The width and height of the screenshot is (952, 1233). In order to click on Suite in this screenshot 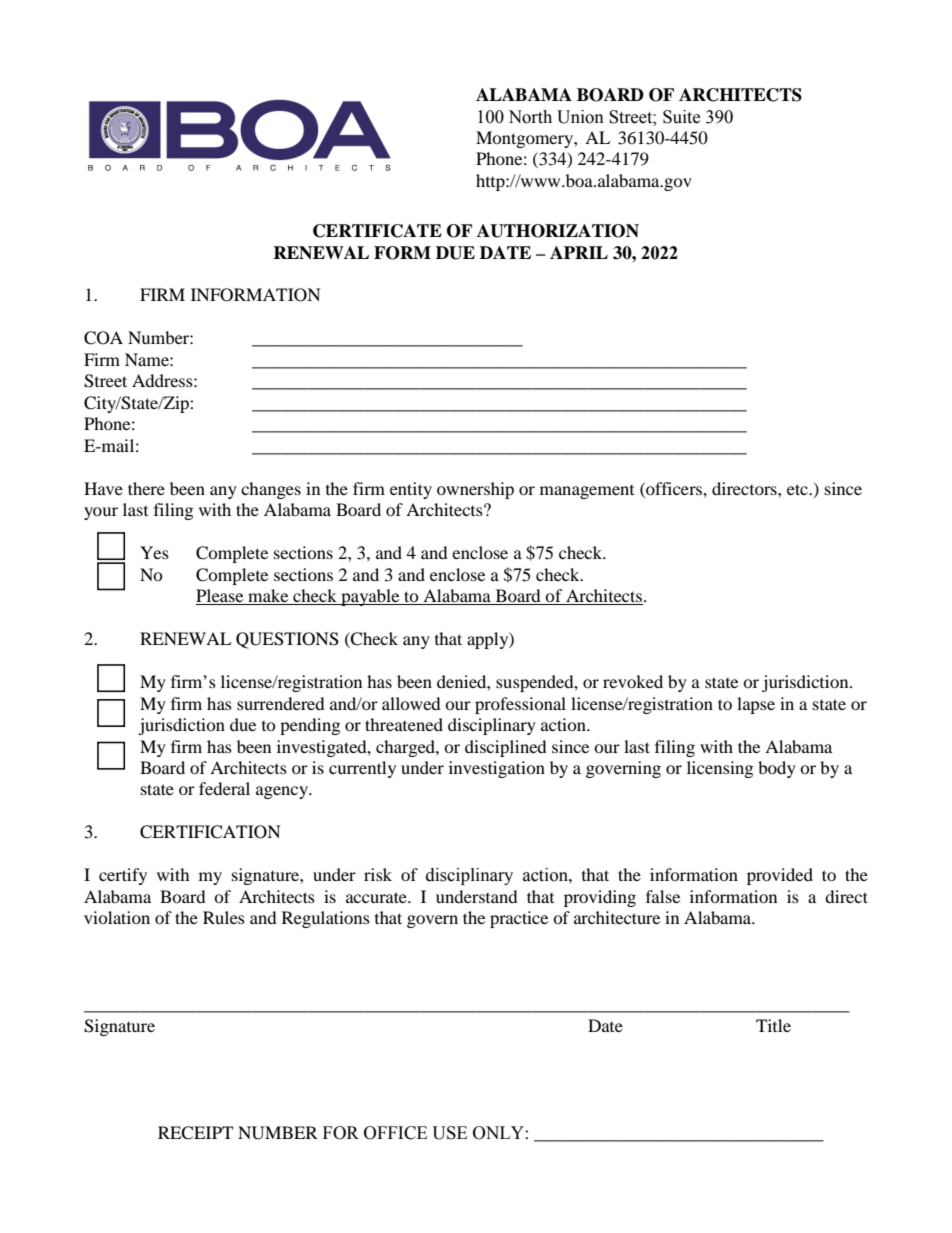, I will do `click(681, 117)`.
